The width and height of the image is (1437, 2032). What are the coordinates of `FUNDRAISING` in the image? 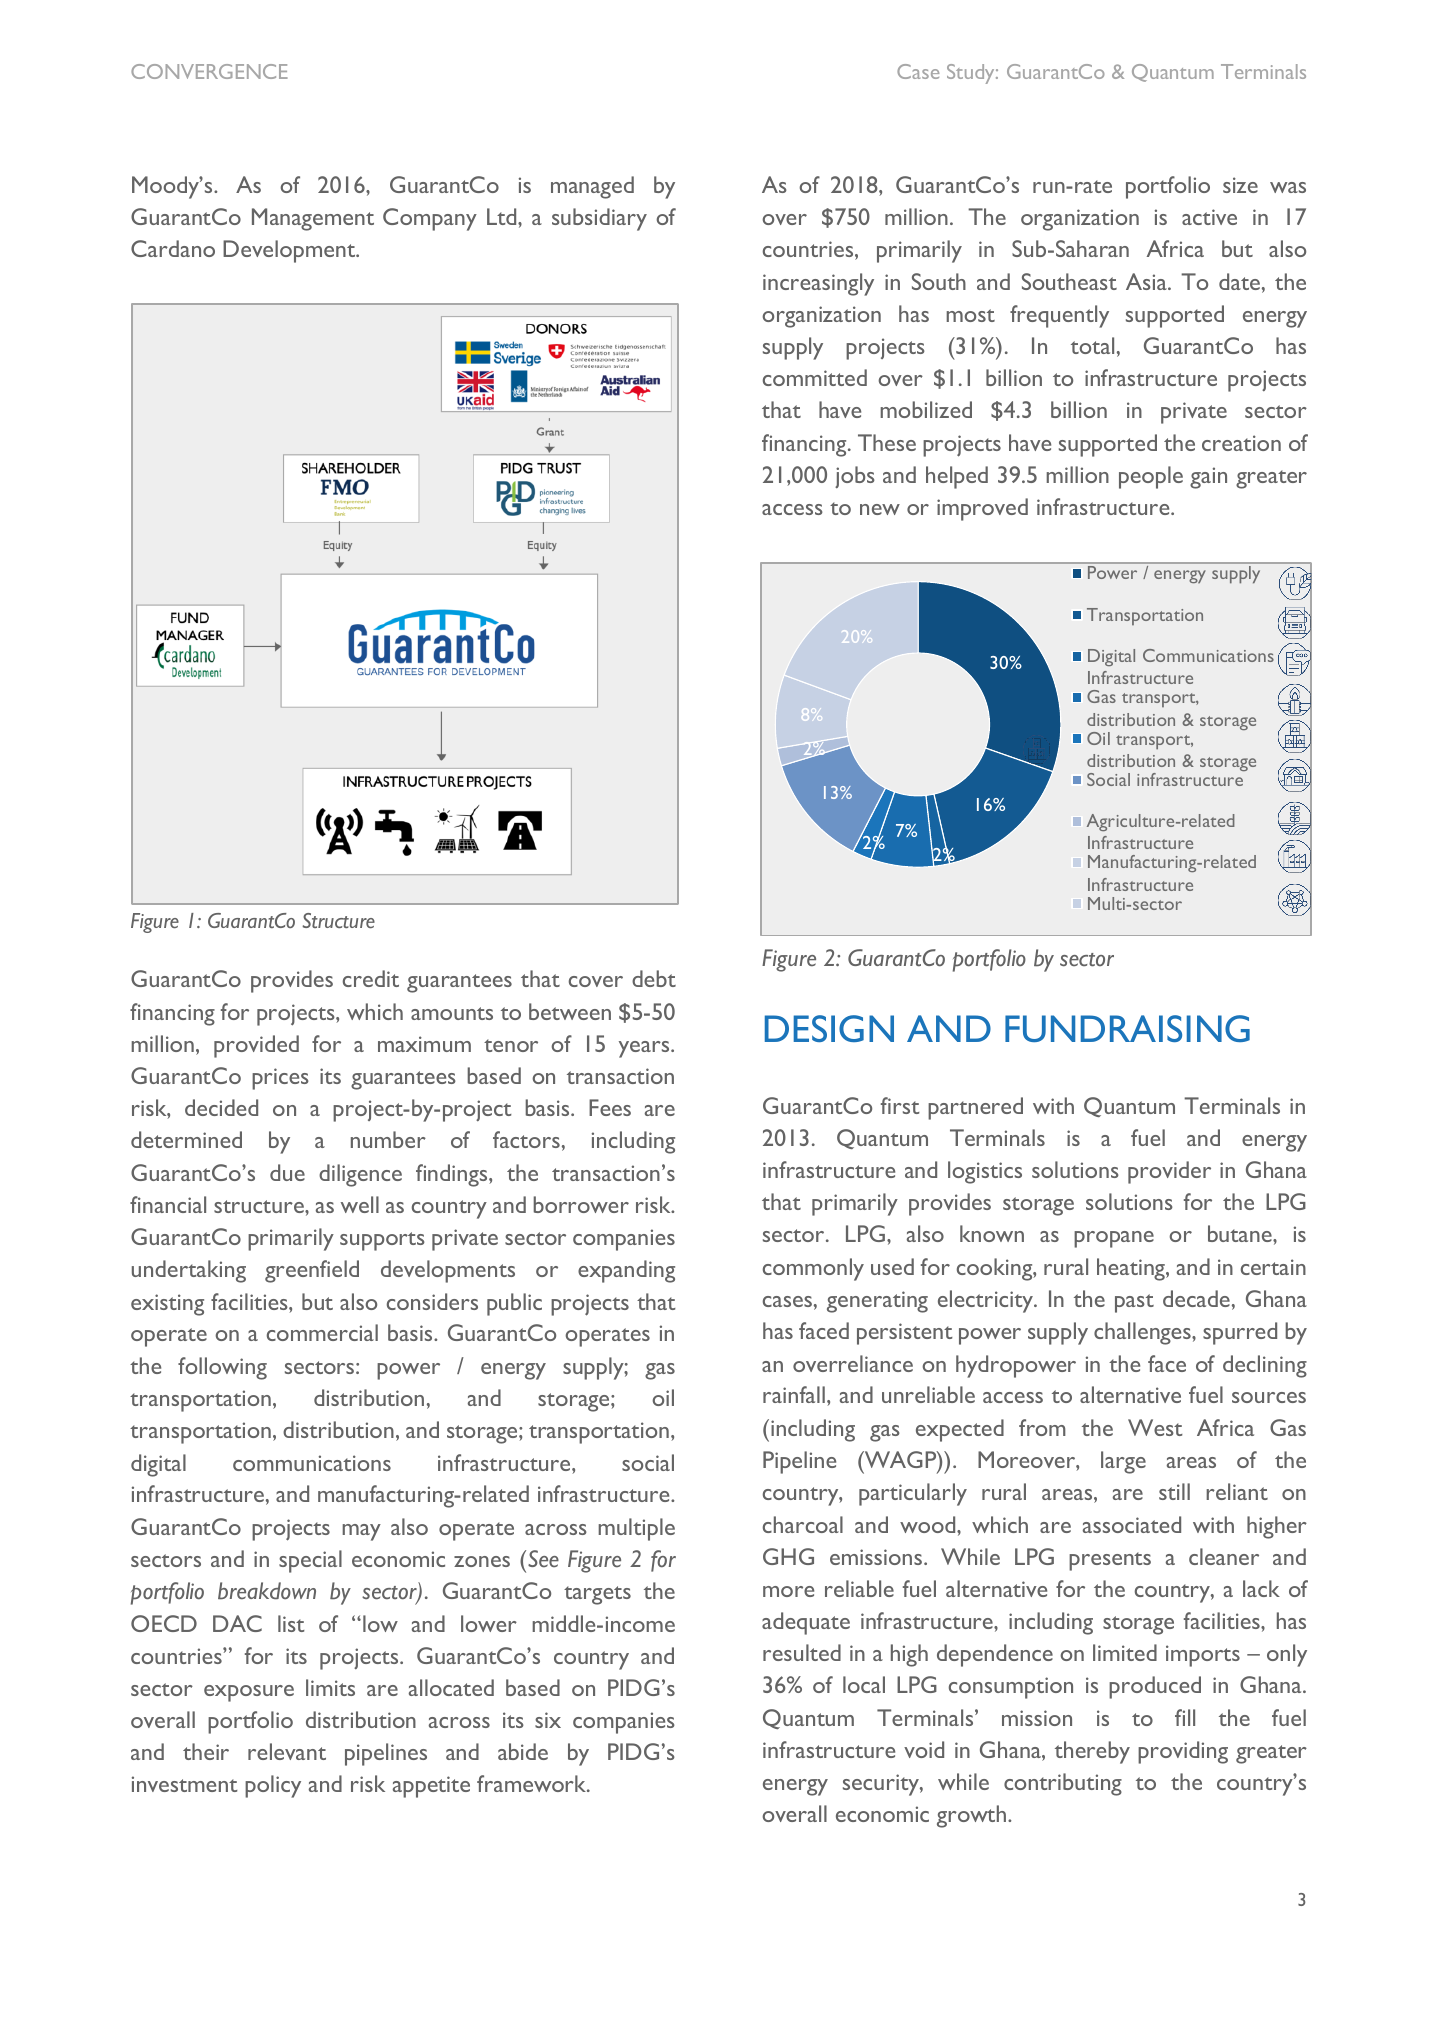 It's located at (1127, 1028).
